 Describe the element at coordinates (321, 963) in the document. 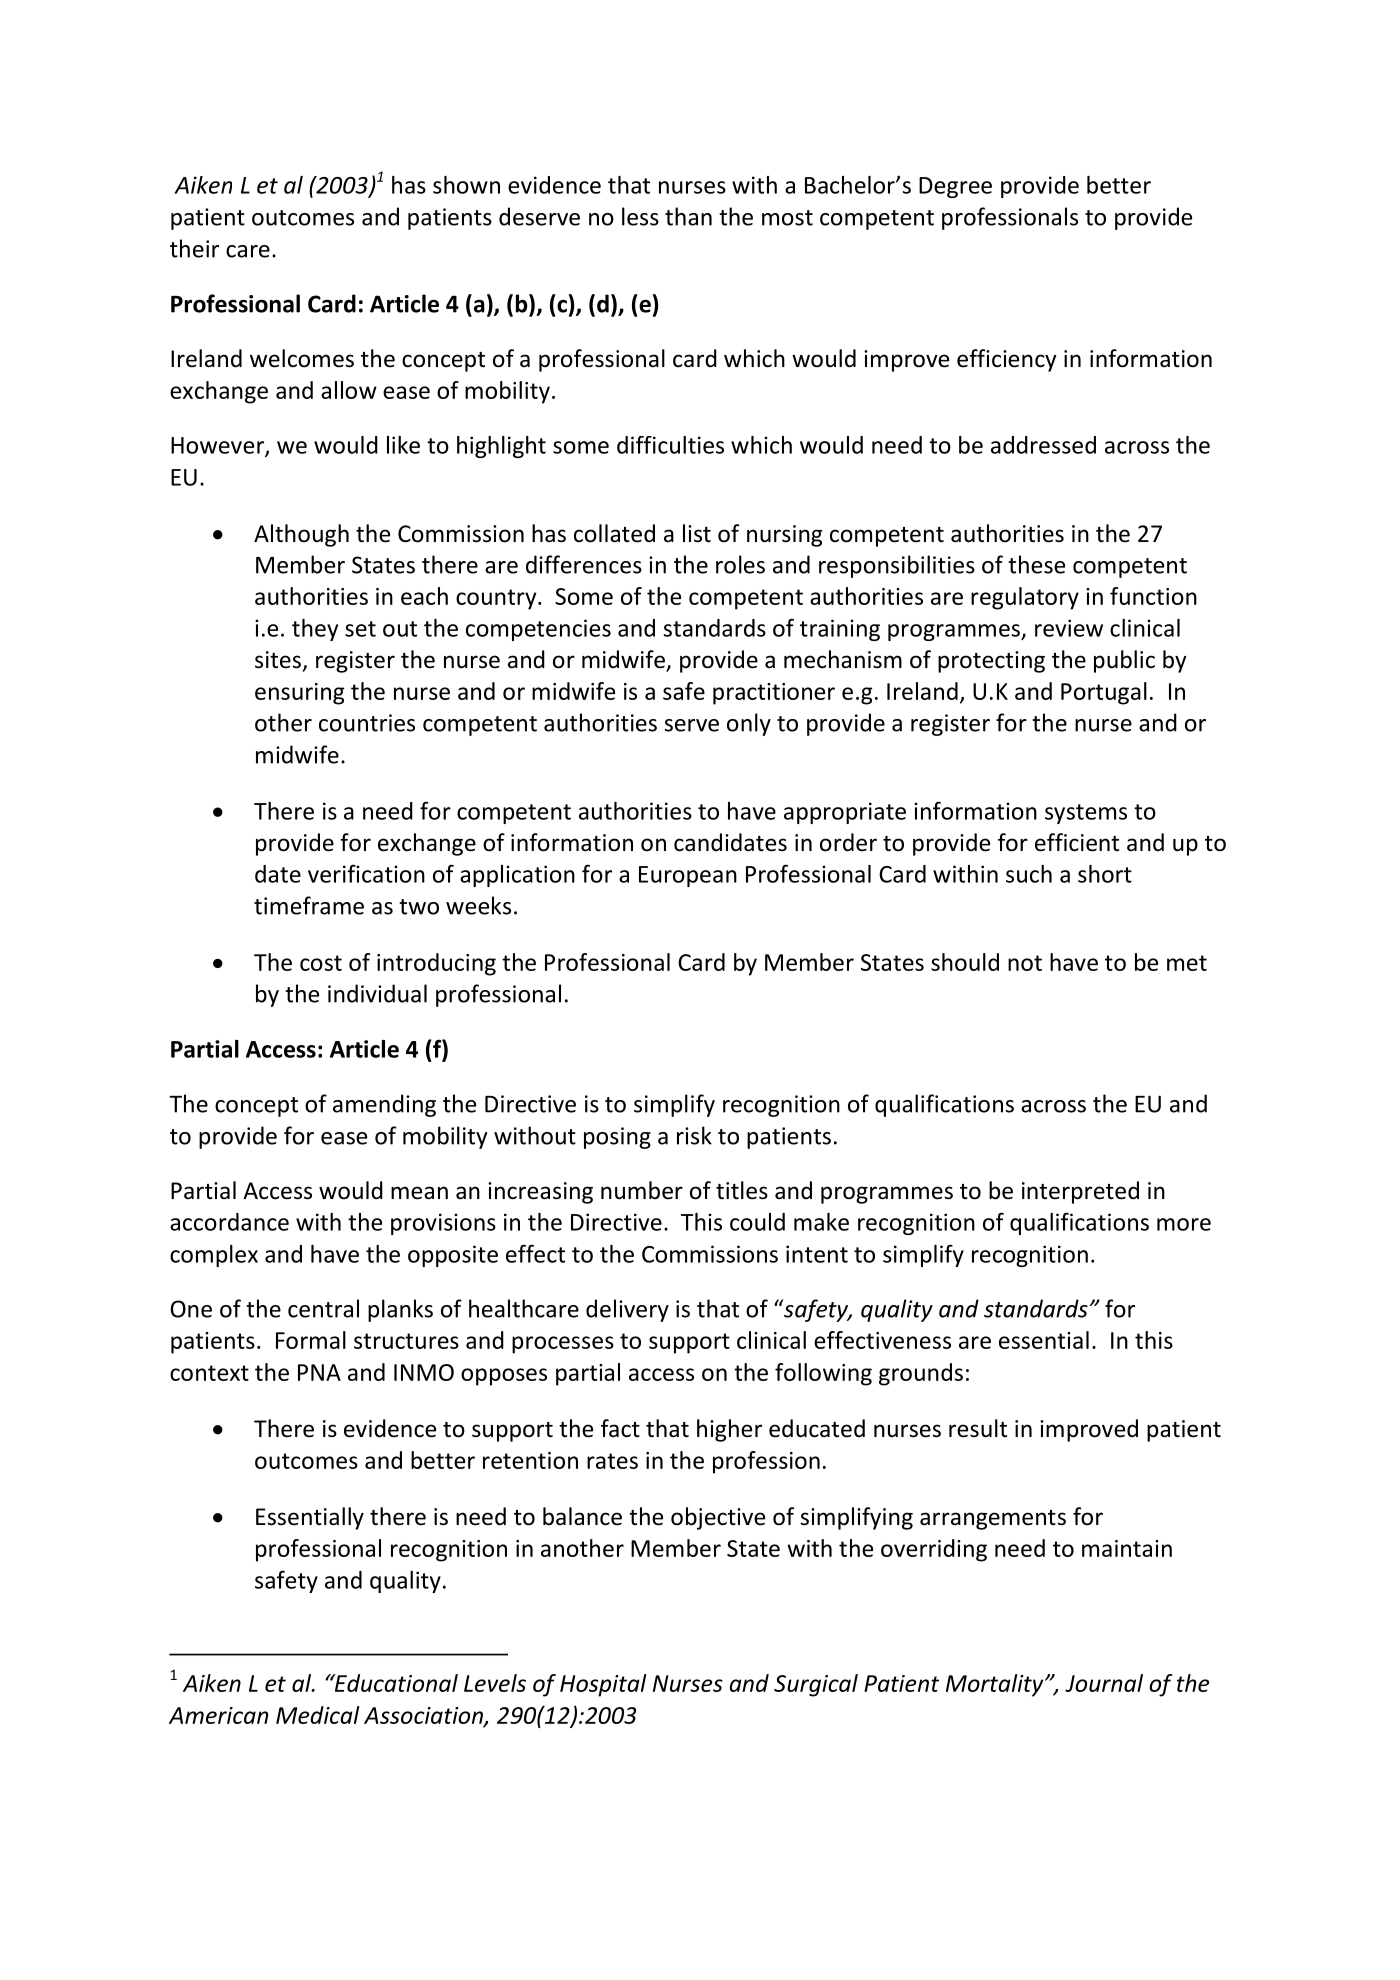

I see `cost` at that location.
